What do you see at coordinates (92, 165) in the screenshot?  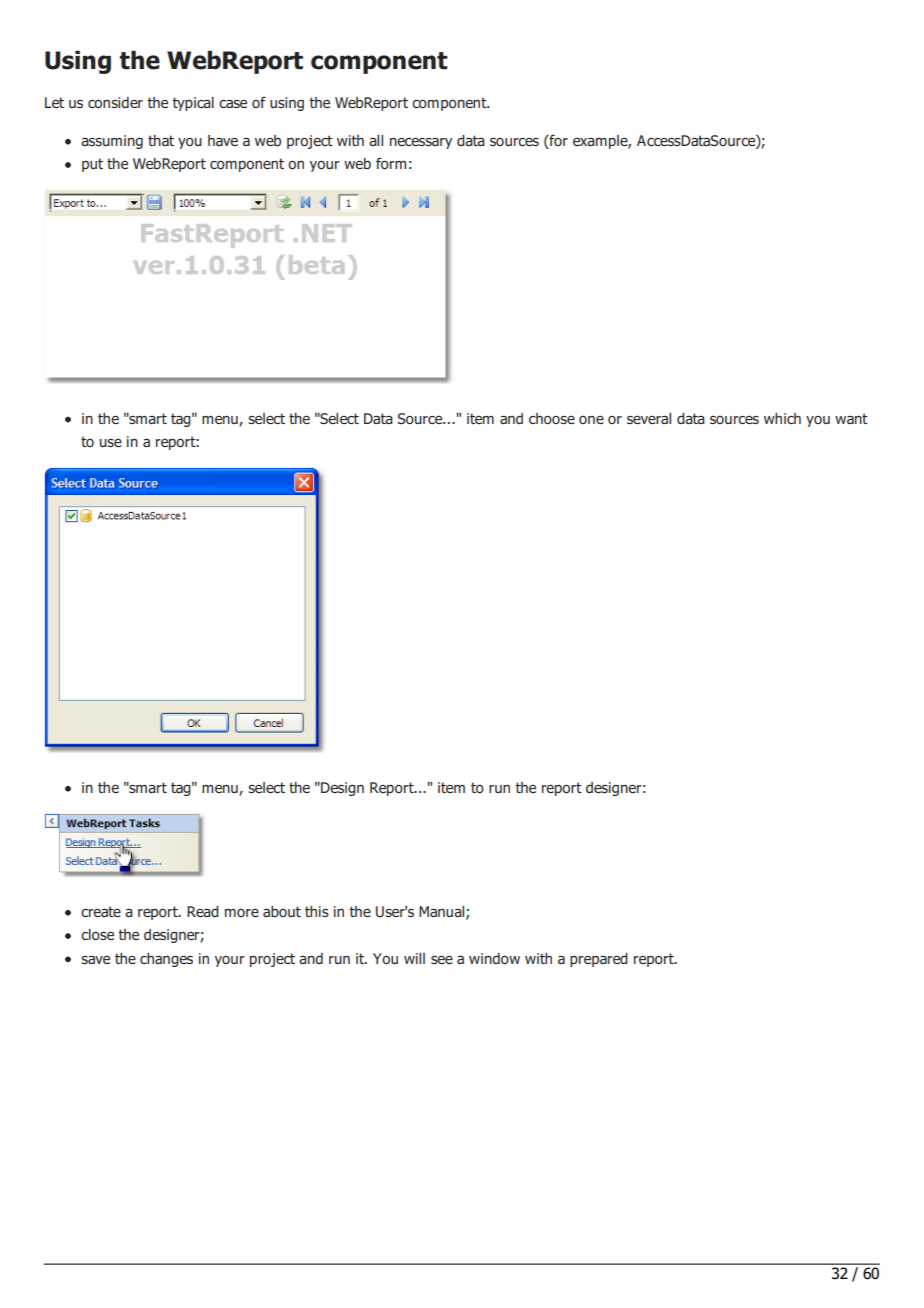 I see `put` at bounding box center [92, 165].
